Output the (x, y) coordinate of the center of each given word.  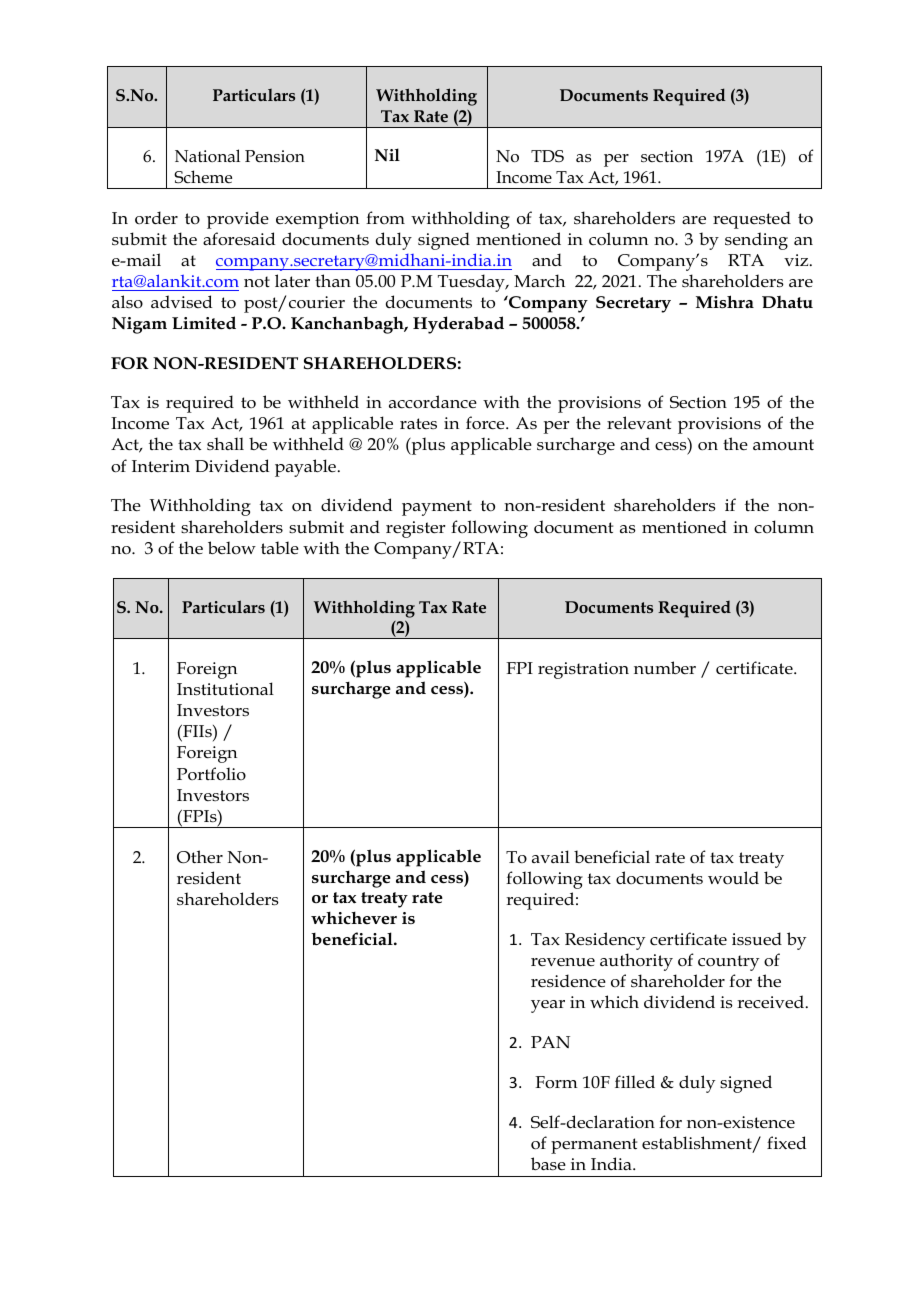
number (665, 668)
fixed (786, 1142)
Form (556, 1082)
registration (583, 670)
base (548, 1164)
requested (752, 220)
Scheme (203, 177)
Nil (387, 154)
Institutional (225, 689)
